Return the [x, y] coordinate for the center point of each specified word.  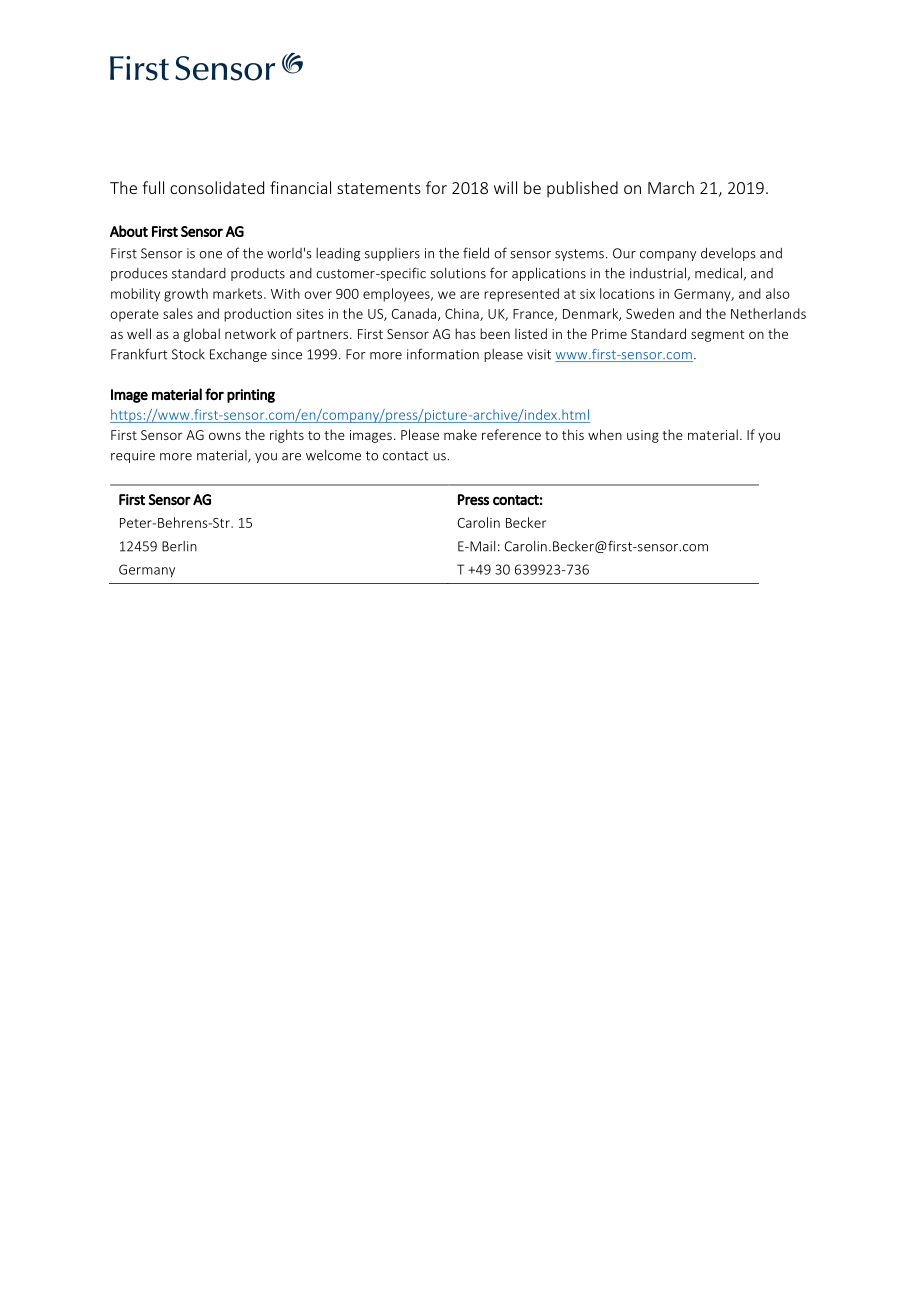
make [460, 434]
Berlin [179, 546]
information [443, 354]
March [671, 187]
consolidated [217, 187]
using [643, 436]
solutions [458, 273]
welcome [333, 455]
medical [718, 273]
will [505, 187]
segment [718, 336]
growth [186, 295]
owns [225, 436]
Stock [188, 354]
